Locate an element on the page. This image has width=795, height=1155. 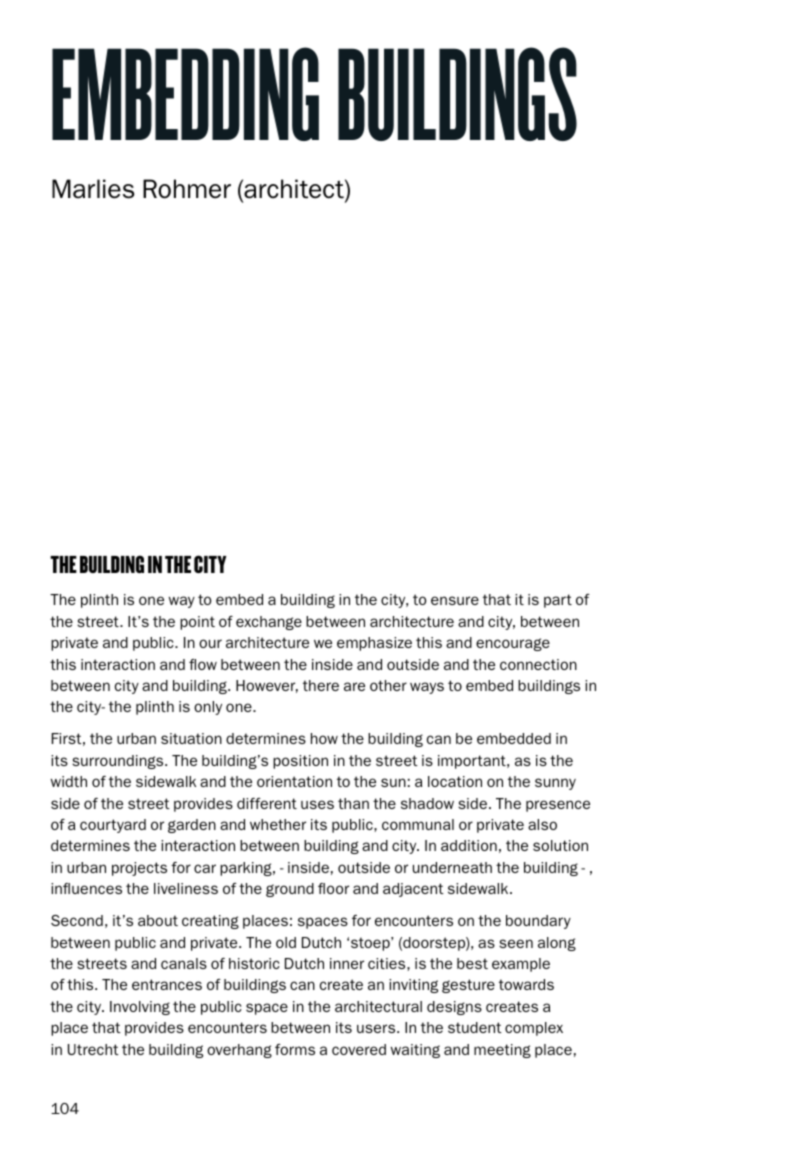
ensure is located at coordinates (455, 600).
